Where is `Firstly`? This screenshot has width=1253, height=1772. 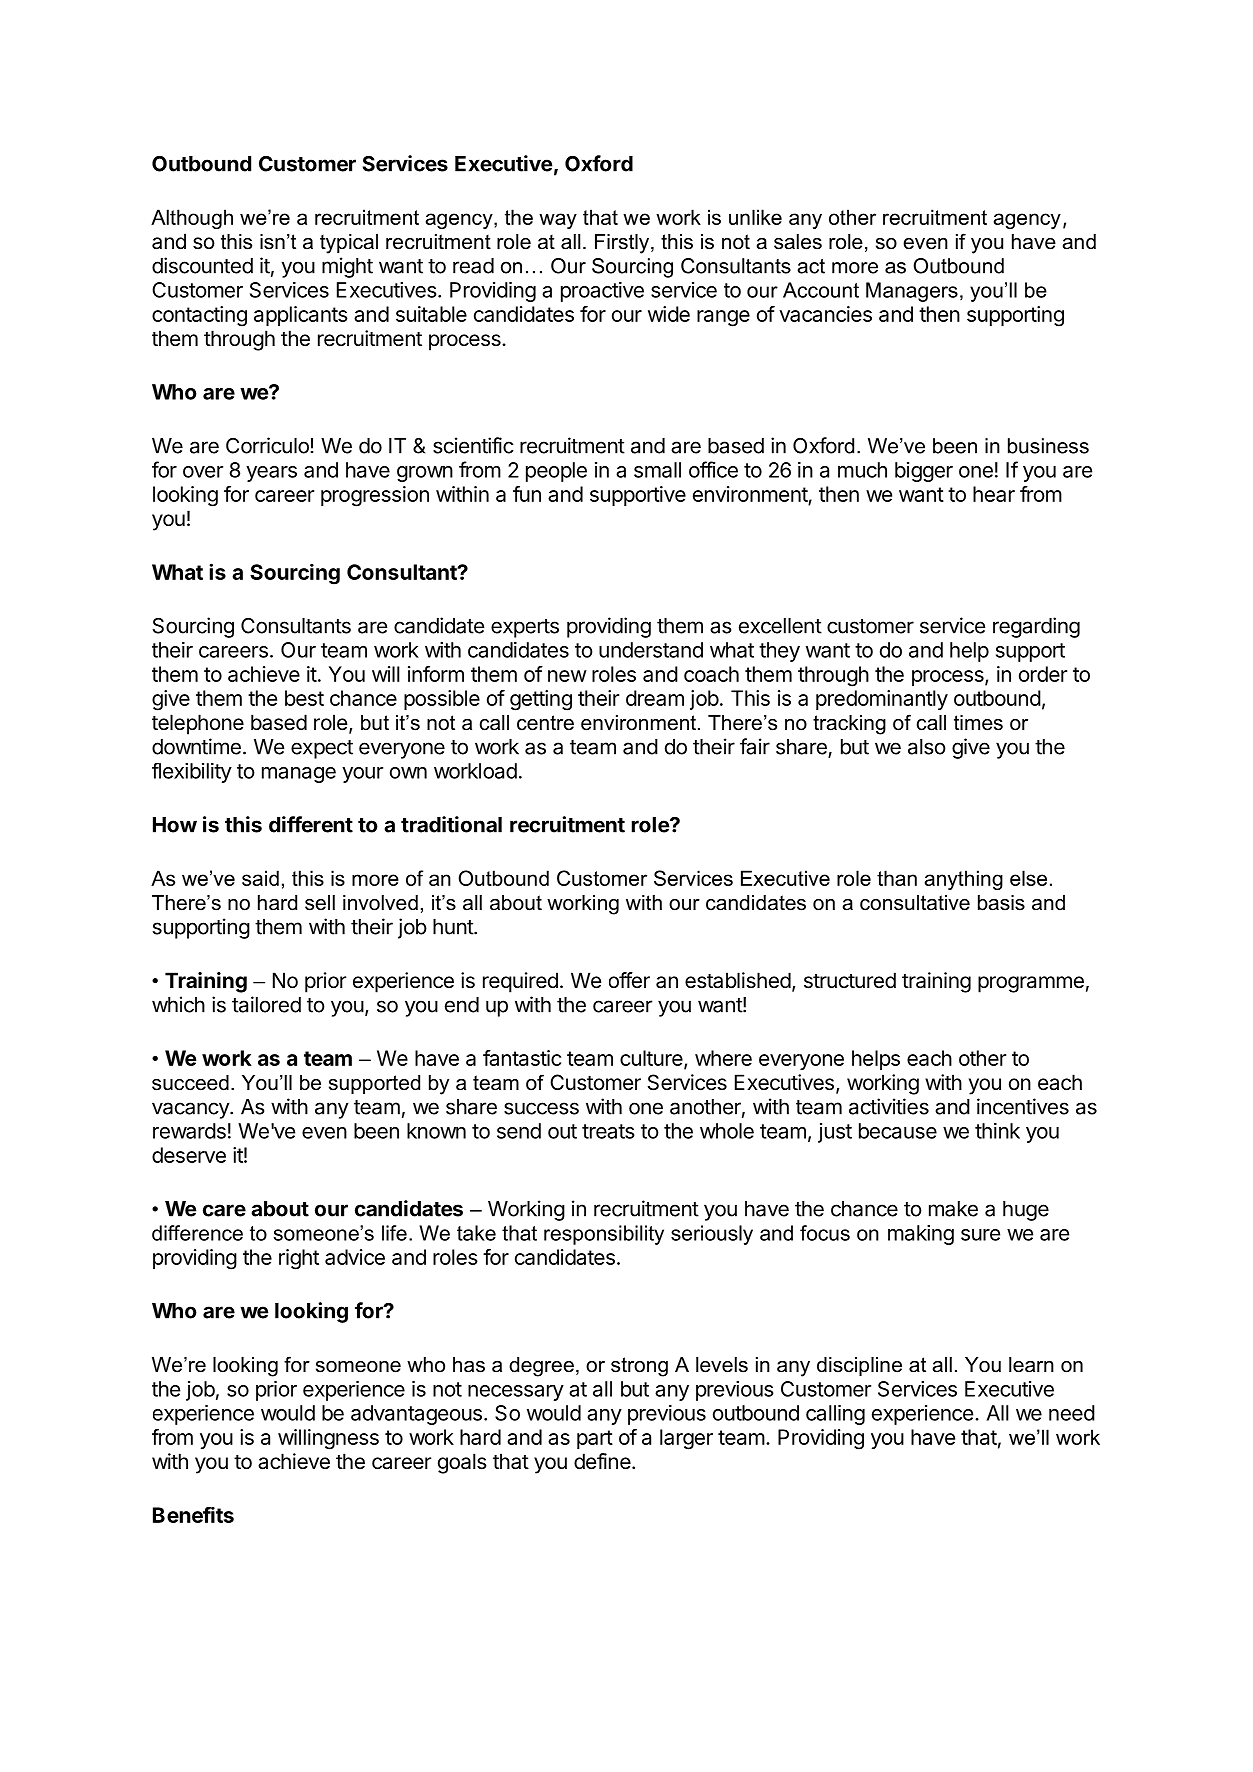 Firstly is located at coordinates (623, 244).
